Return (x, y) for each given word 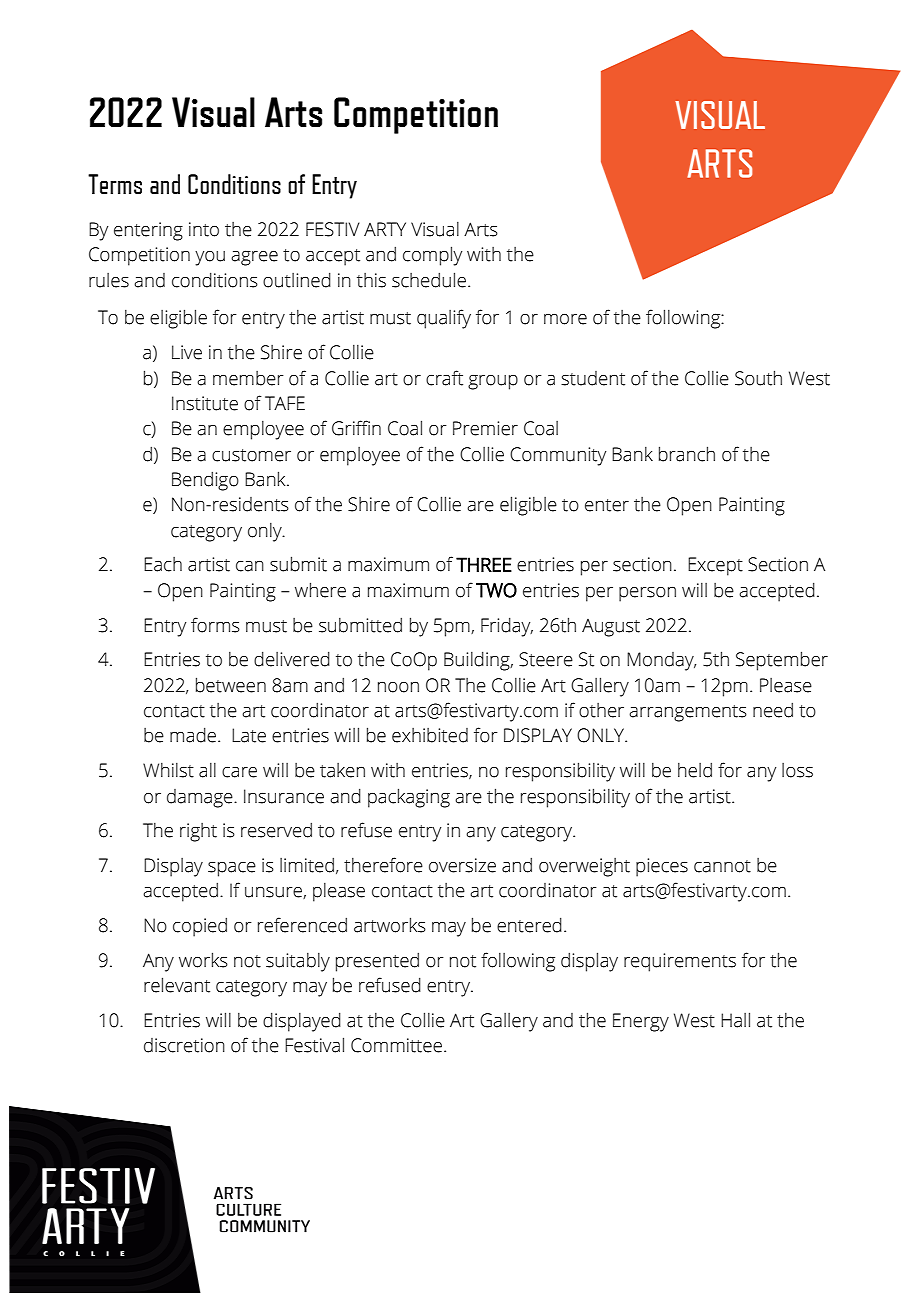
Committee (396, 1045)
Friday (507, 627)
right (198, 832)
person (647, 594)
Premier (485, 428)
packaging (409, 798)
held (695, 770)
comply (432, 256)
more (565, 319)
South (758, 378)
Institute (205, 403)
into (204, 229)
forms (215, 625)
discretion (184, 1045)
